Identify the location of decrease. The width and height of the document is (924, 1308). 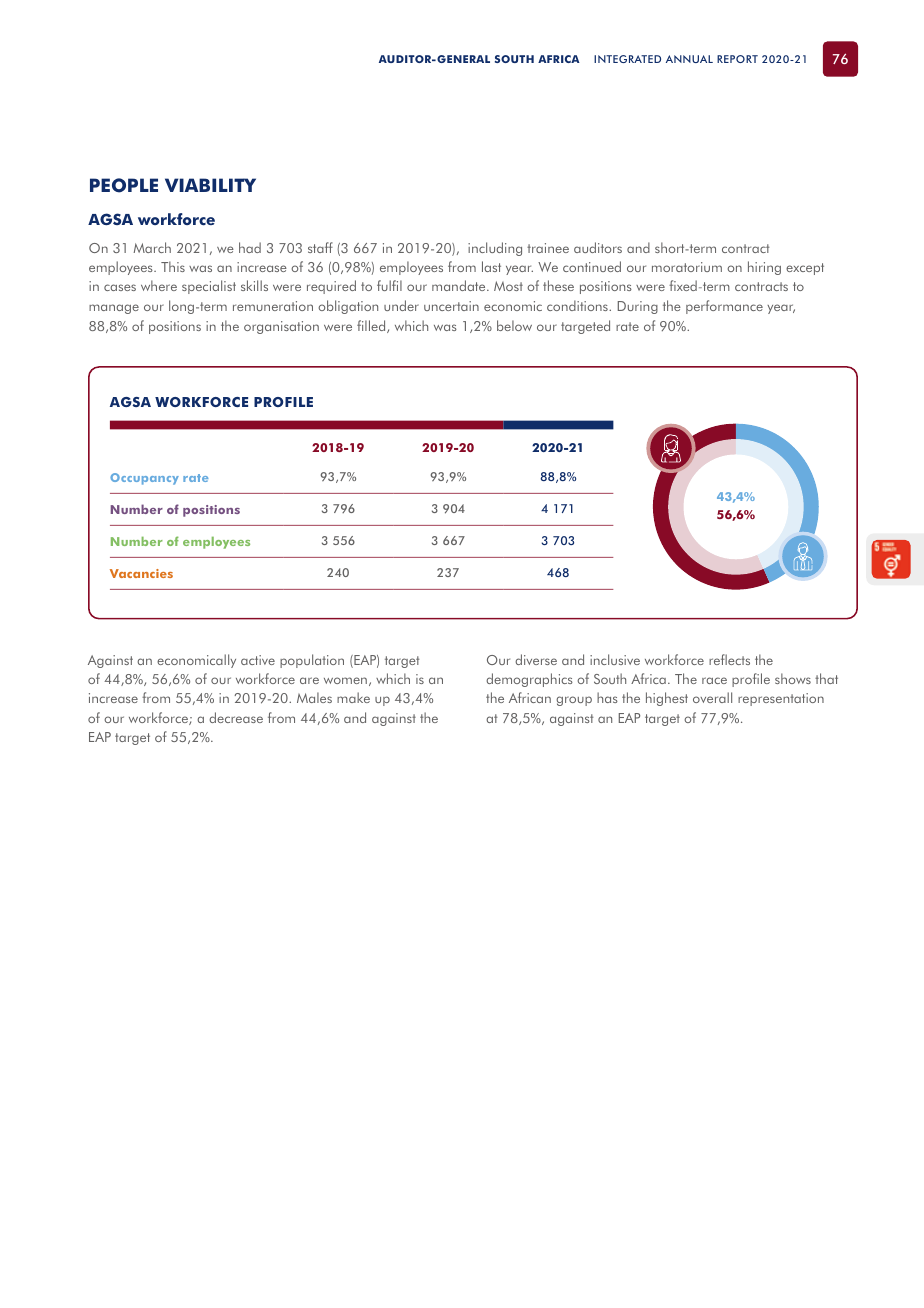
(236, 717).
